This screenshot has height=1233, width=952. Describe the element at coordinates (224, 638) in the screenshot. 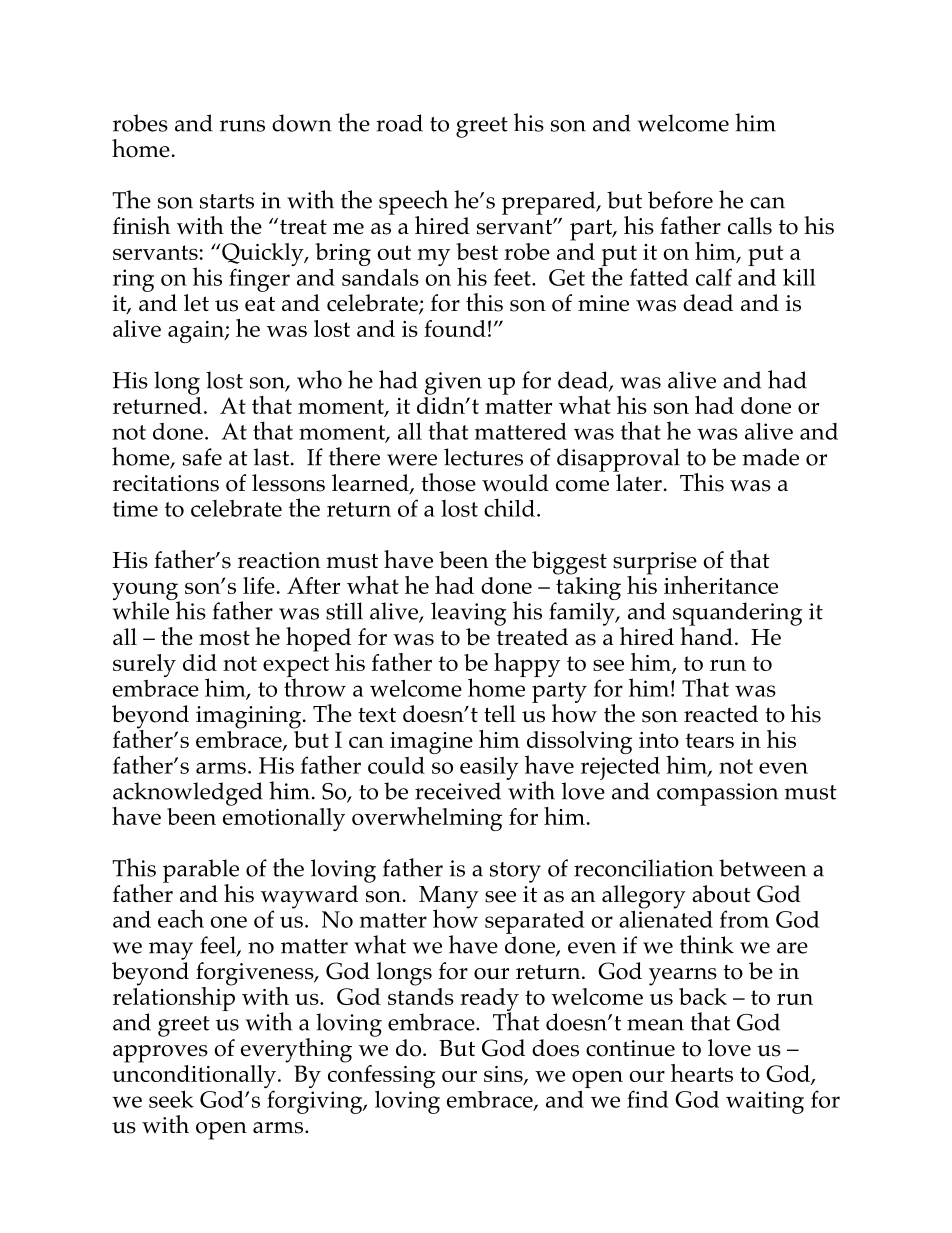

I see `most` at that location.
